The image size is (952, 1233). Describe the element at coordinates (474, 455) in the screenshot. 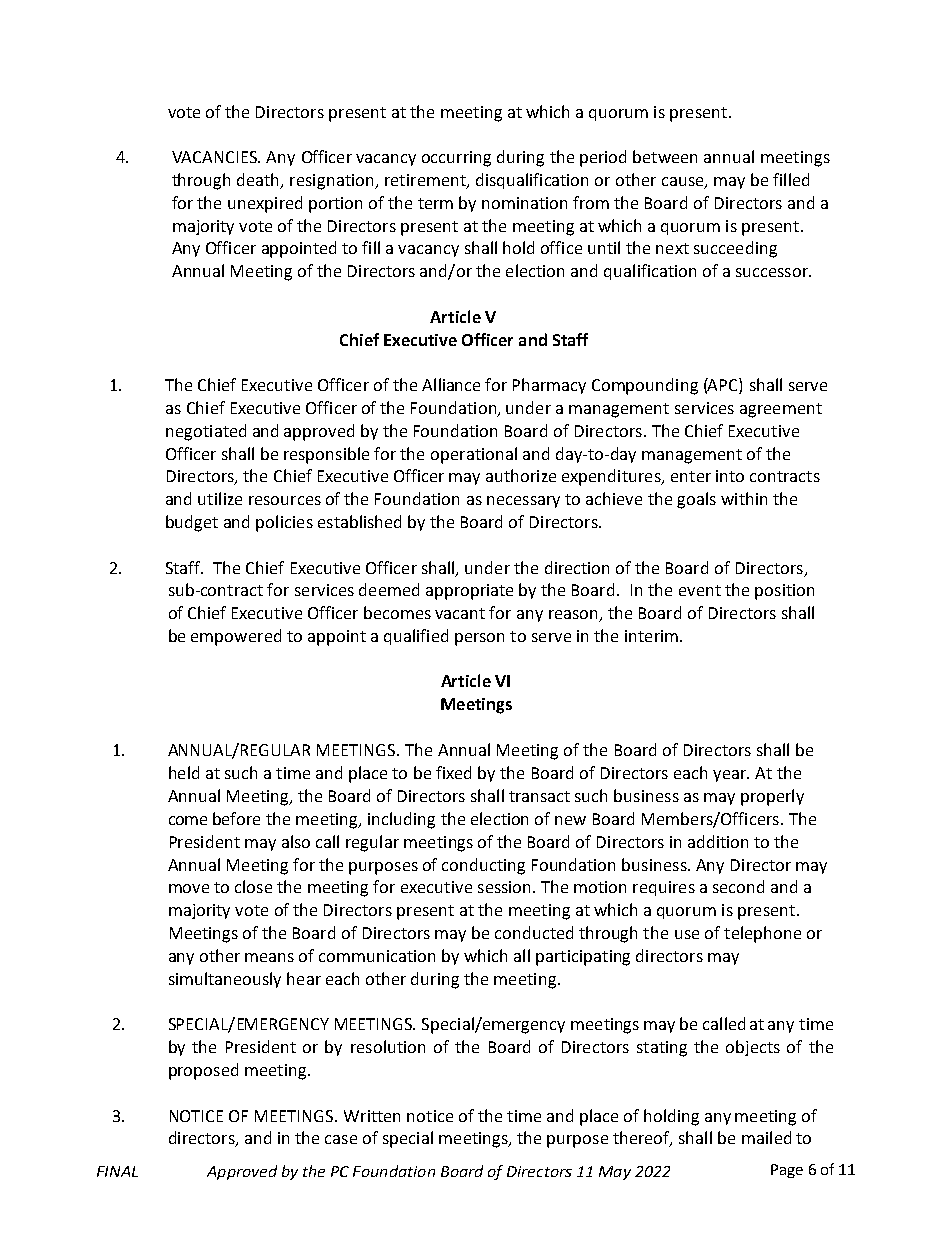

I see `operational` at that location.
